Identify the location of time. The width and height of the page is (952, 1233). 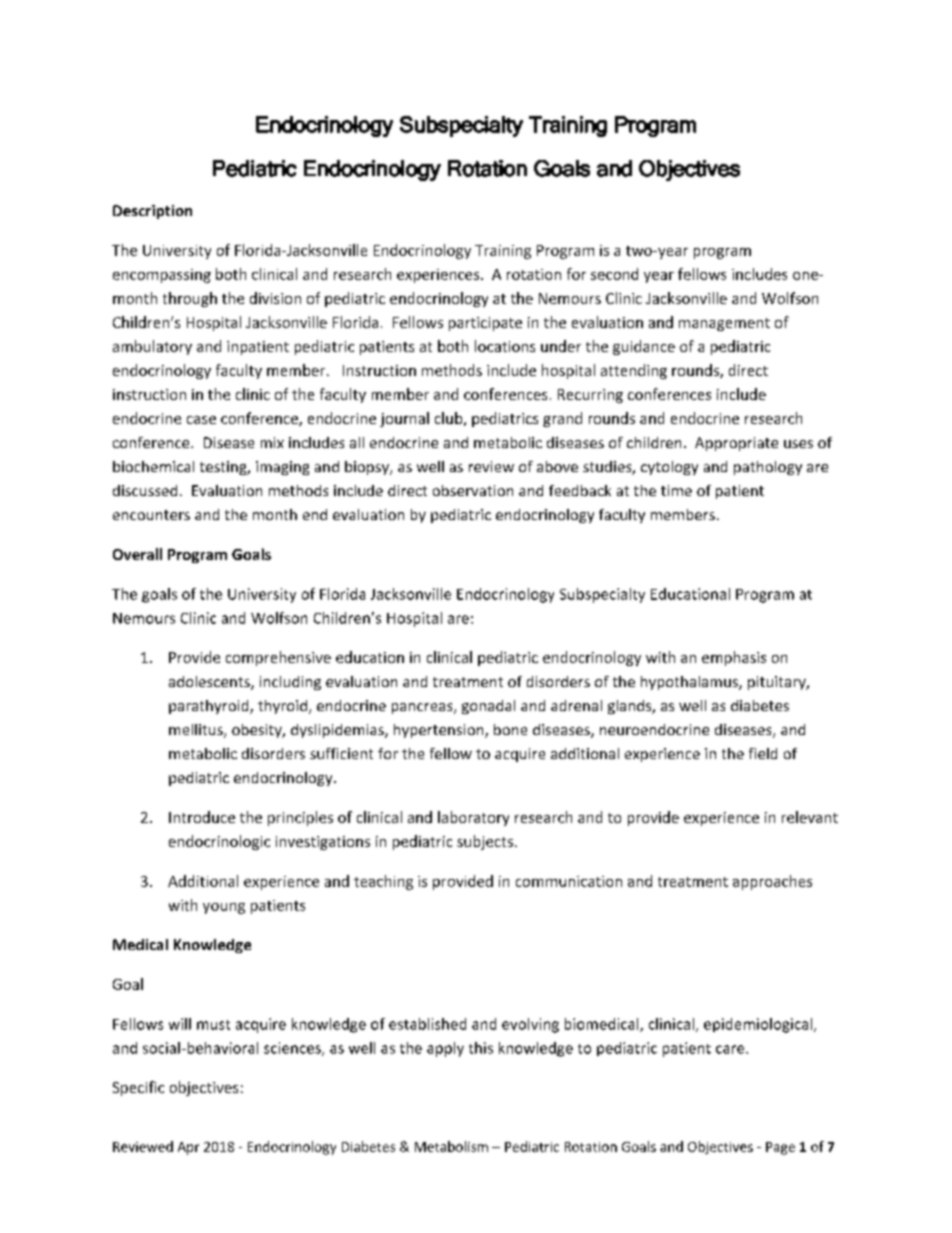
(676, 490).
